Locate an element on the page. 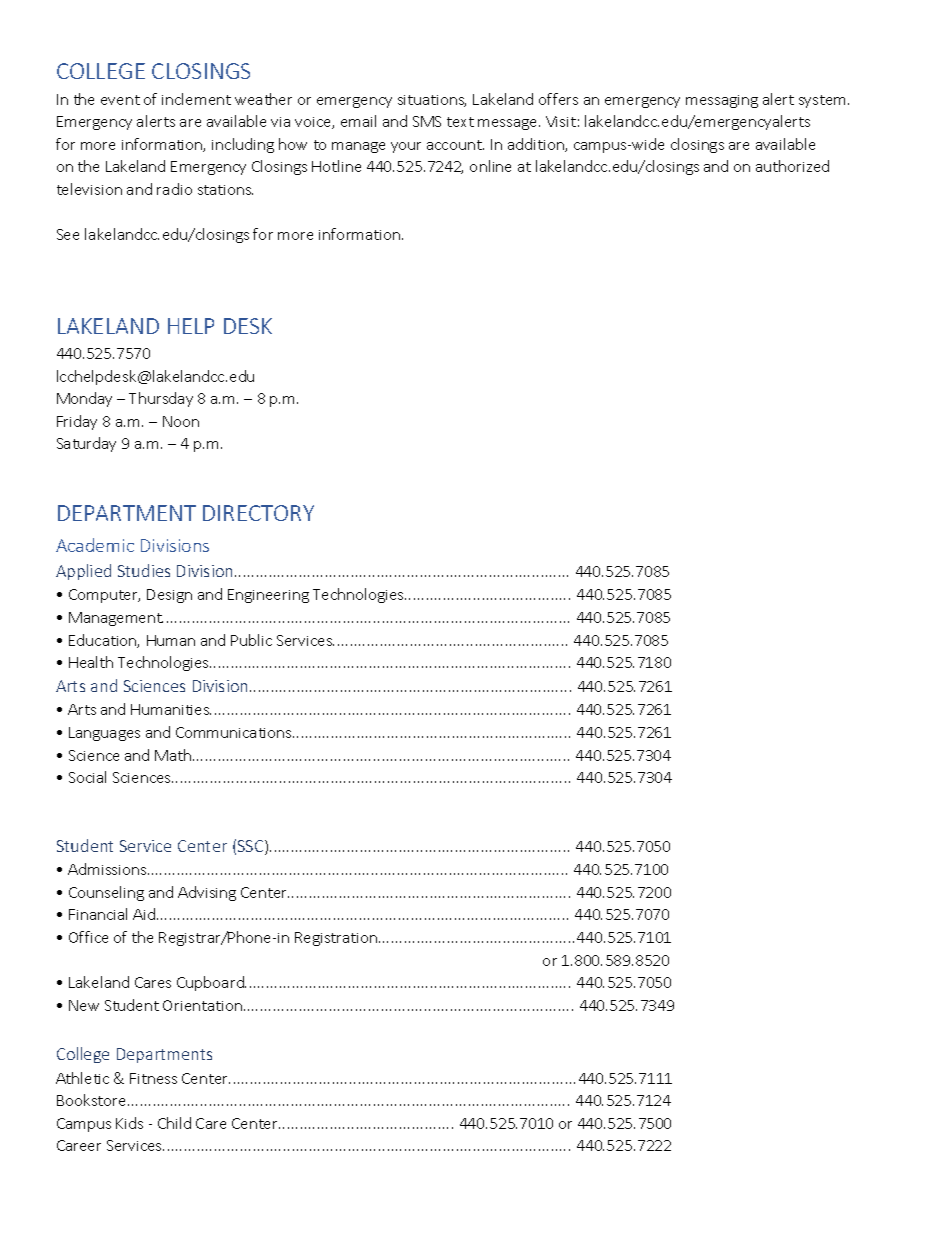 Image resolution: width=952 pixels, height=1233 pixels. text is located at coordinates (460, 122).
